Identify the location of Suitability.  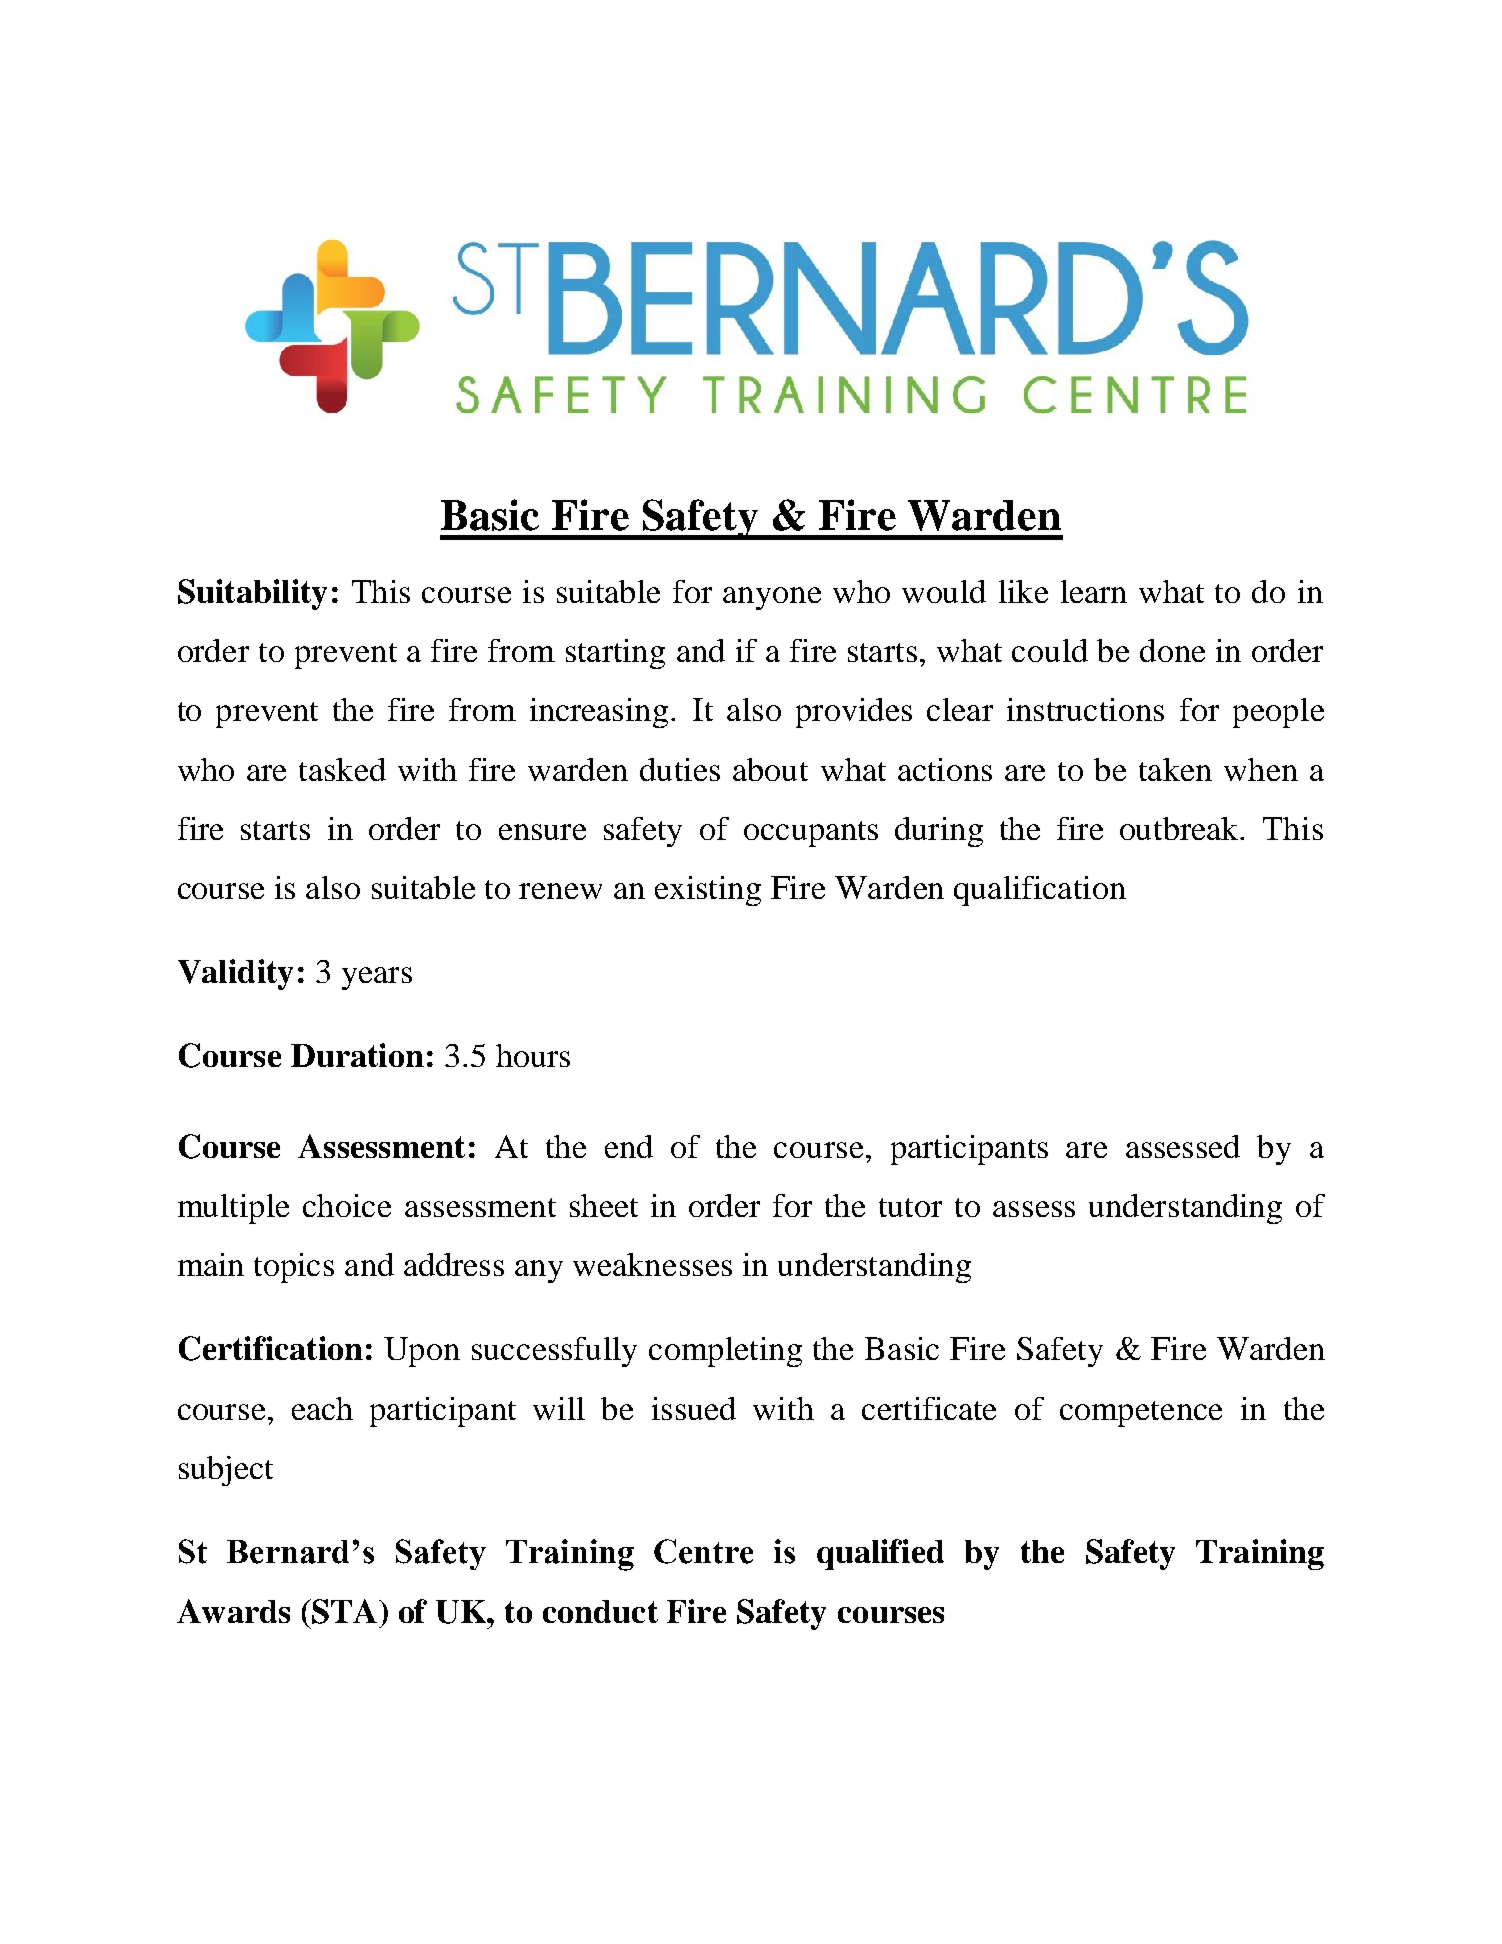
(252, 594).
